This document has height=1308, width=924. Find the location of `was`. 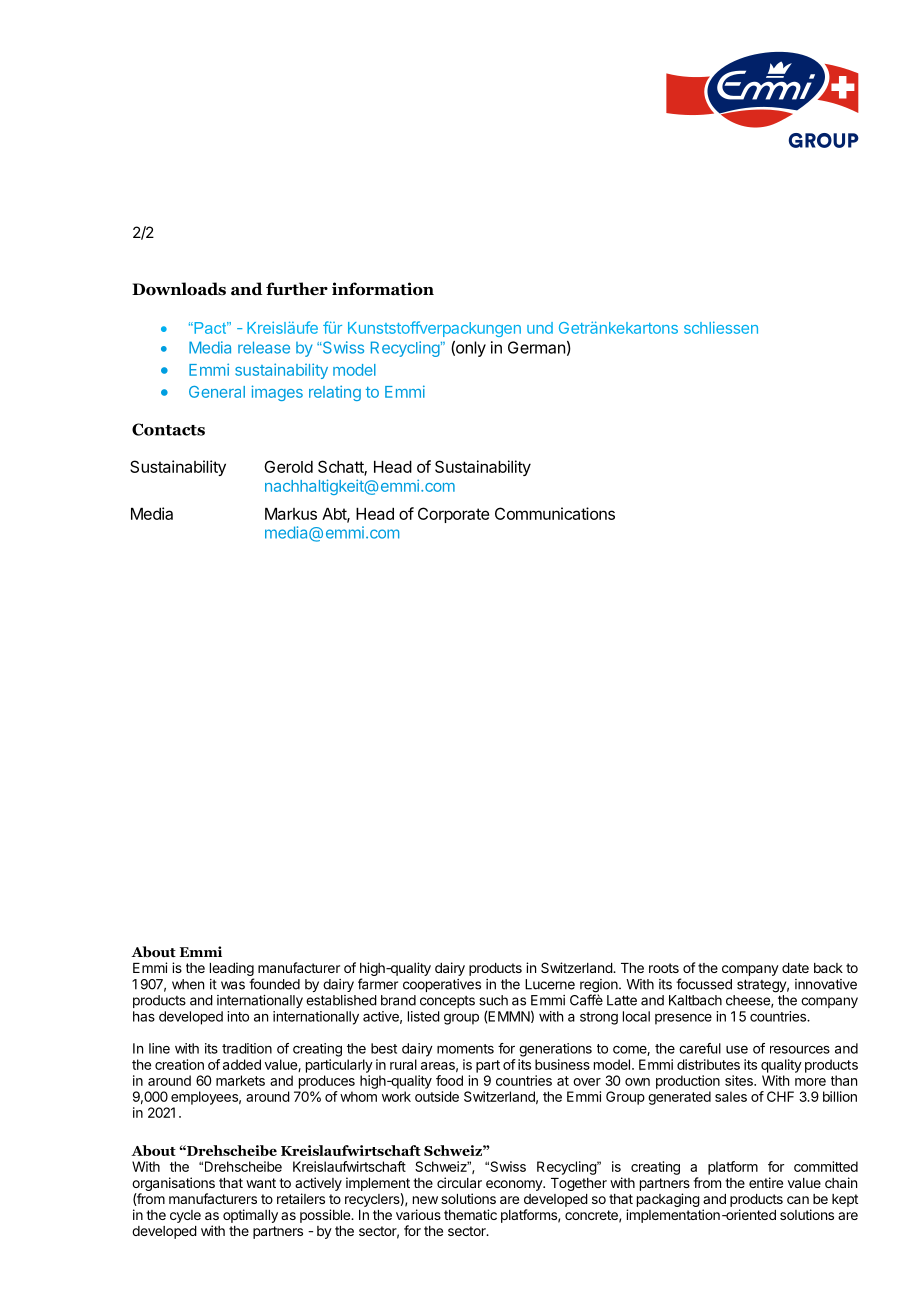

was is located at coordinates (233, 985).
